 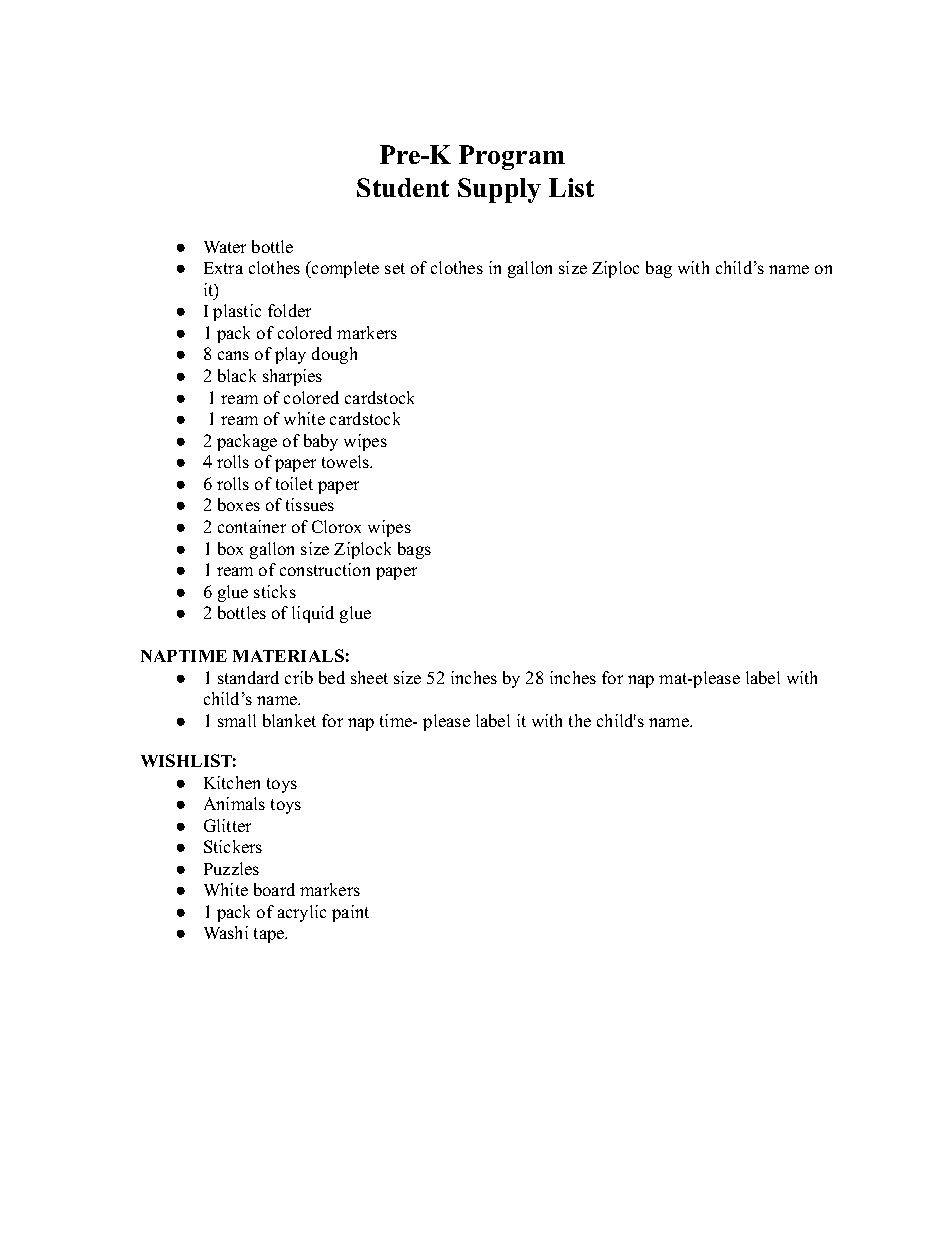 I want to click on paint, so click(x=350, y=913).
